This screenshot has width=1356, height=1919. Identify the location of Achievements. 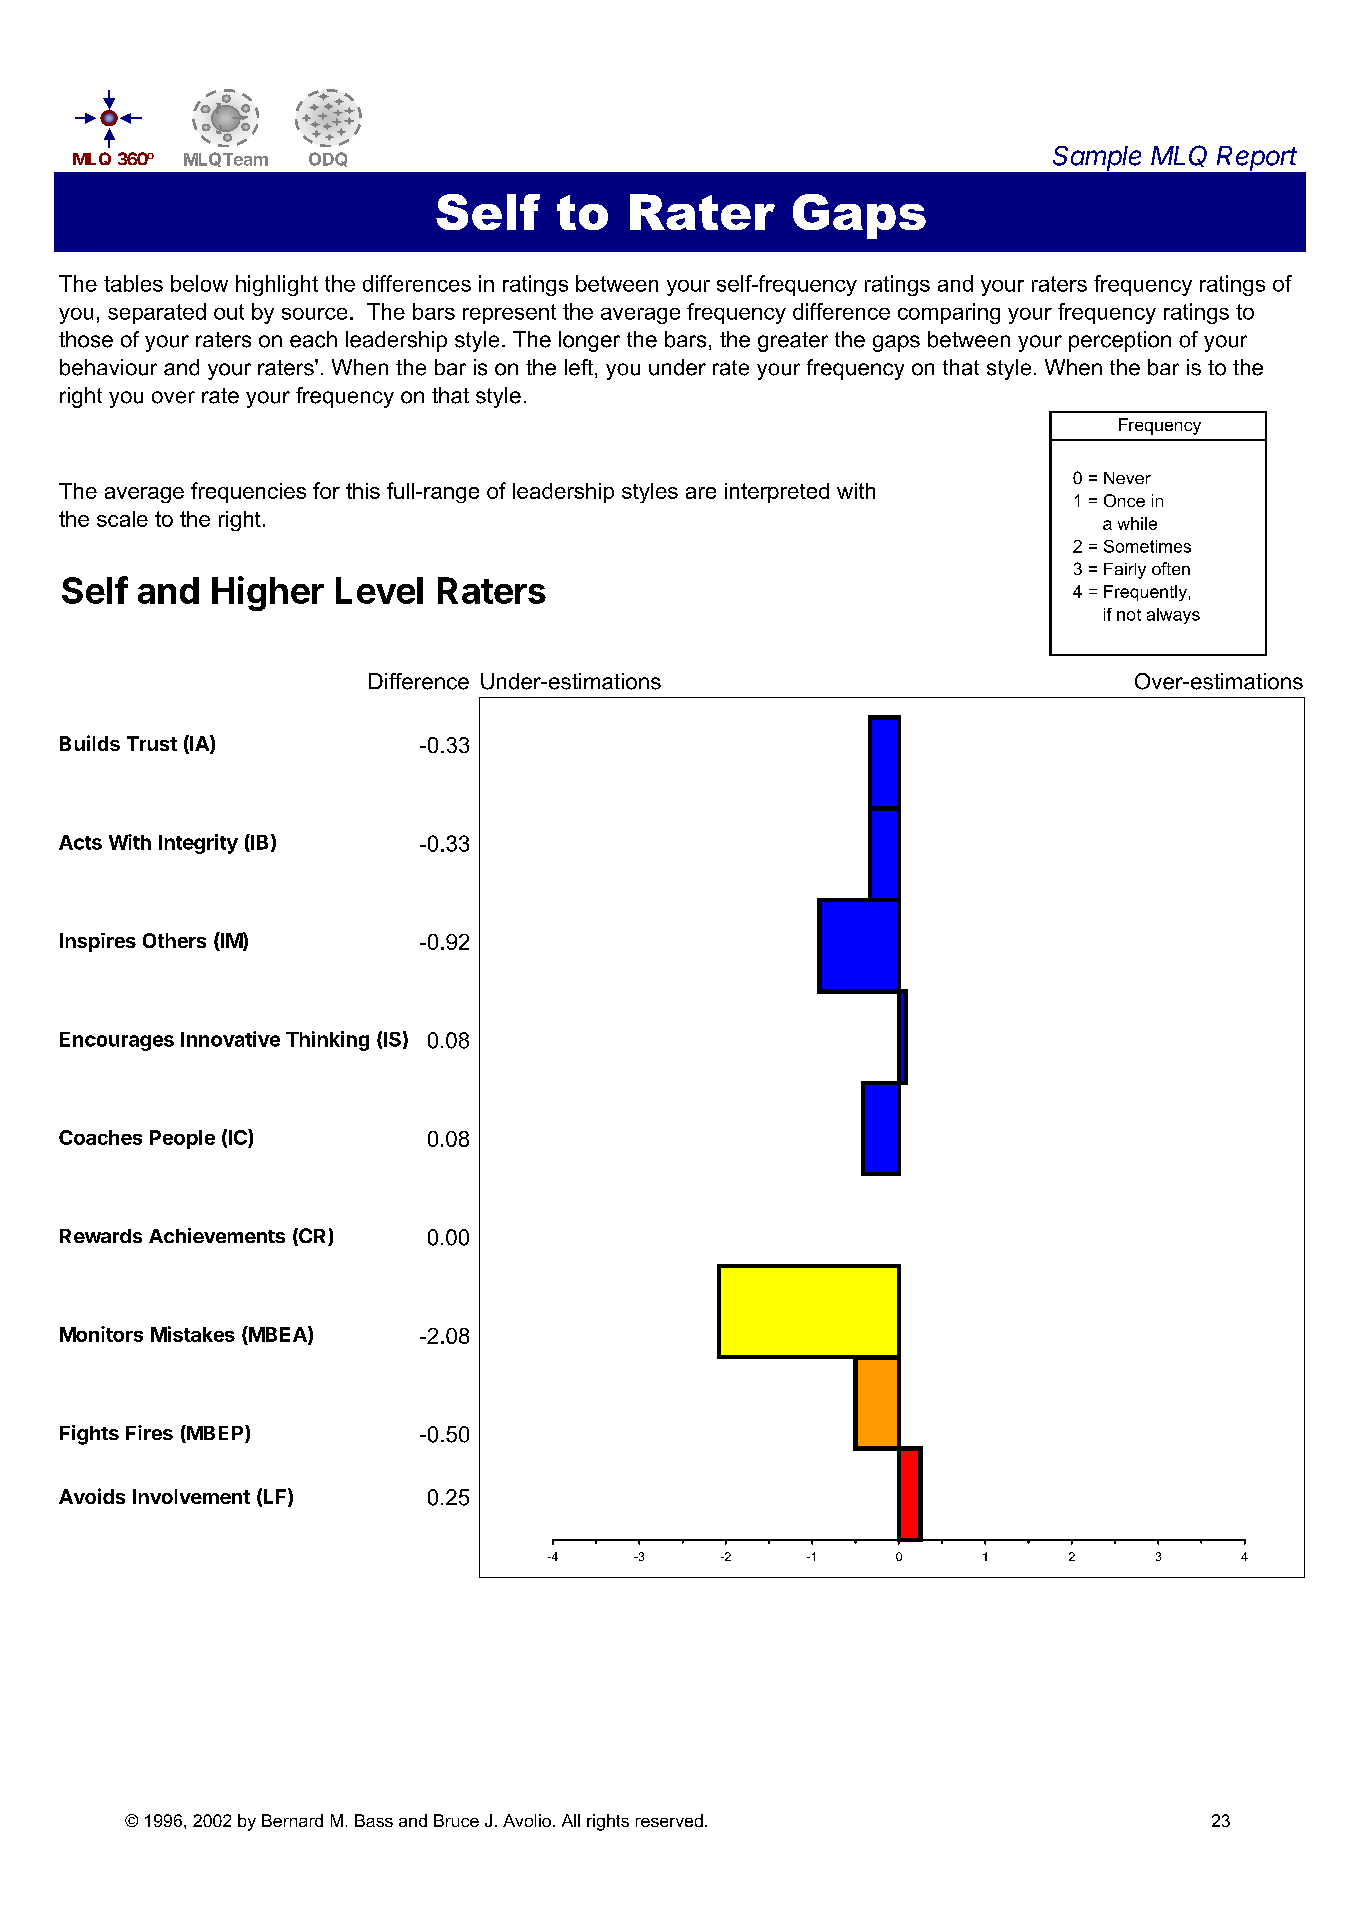
(217, 1235).
